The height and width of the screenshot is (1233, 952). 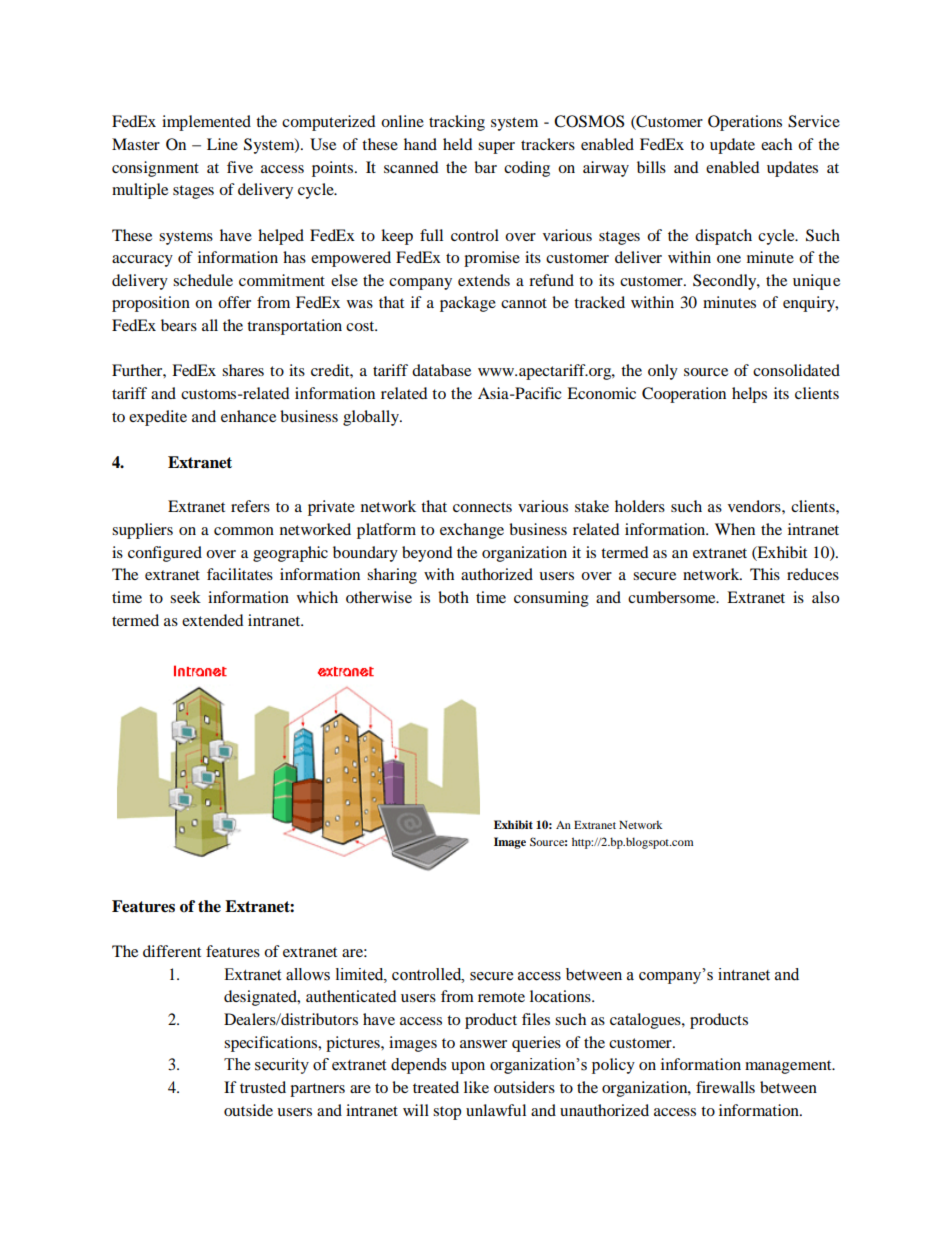 I want to click on trusted, so click(x=263, y=1087).
